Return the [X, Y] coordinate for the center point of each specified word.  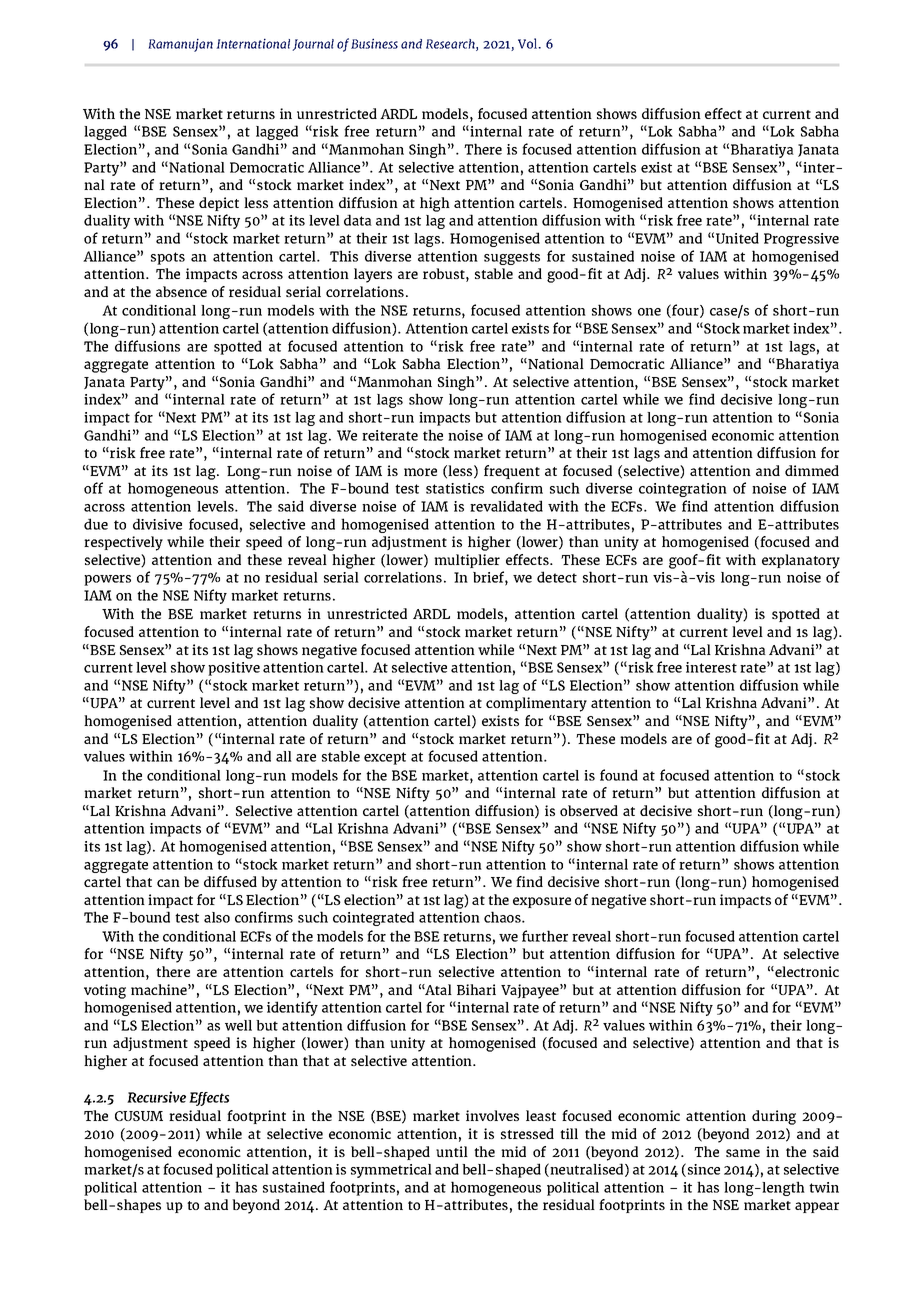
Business [374, 43]
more [420, 472]
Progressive [801, 240]
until [452, 1151]
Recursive [156, 1097]
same [743, 1153]
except [385, 758]
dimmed [812, 470]
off [93, 488]
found [619, 775]
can [168, 883]
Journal [313, 45]
